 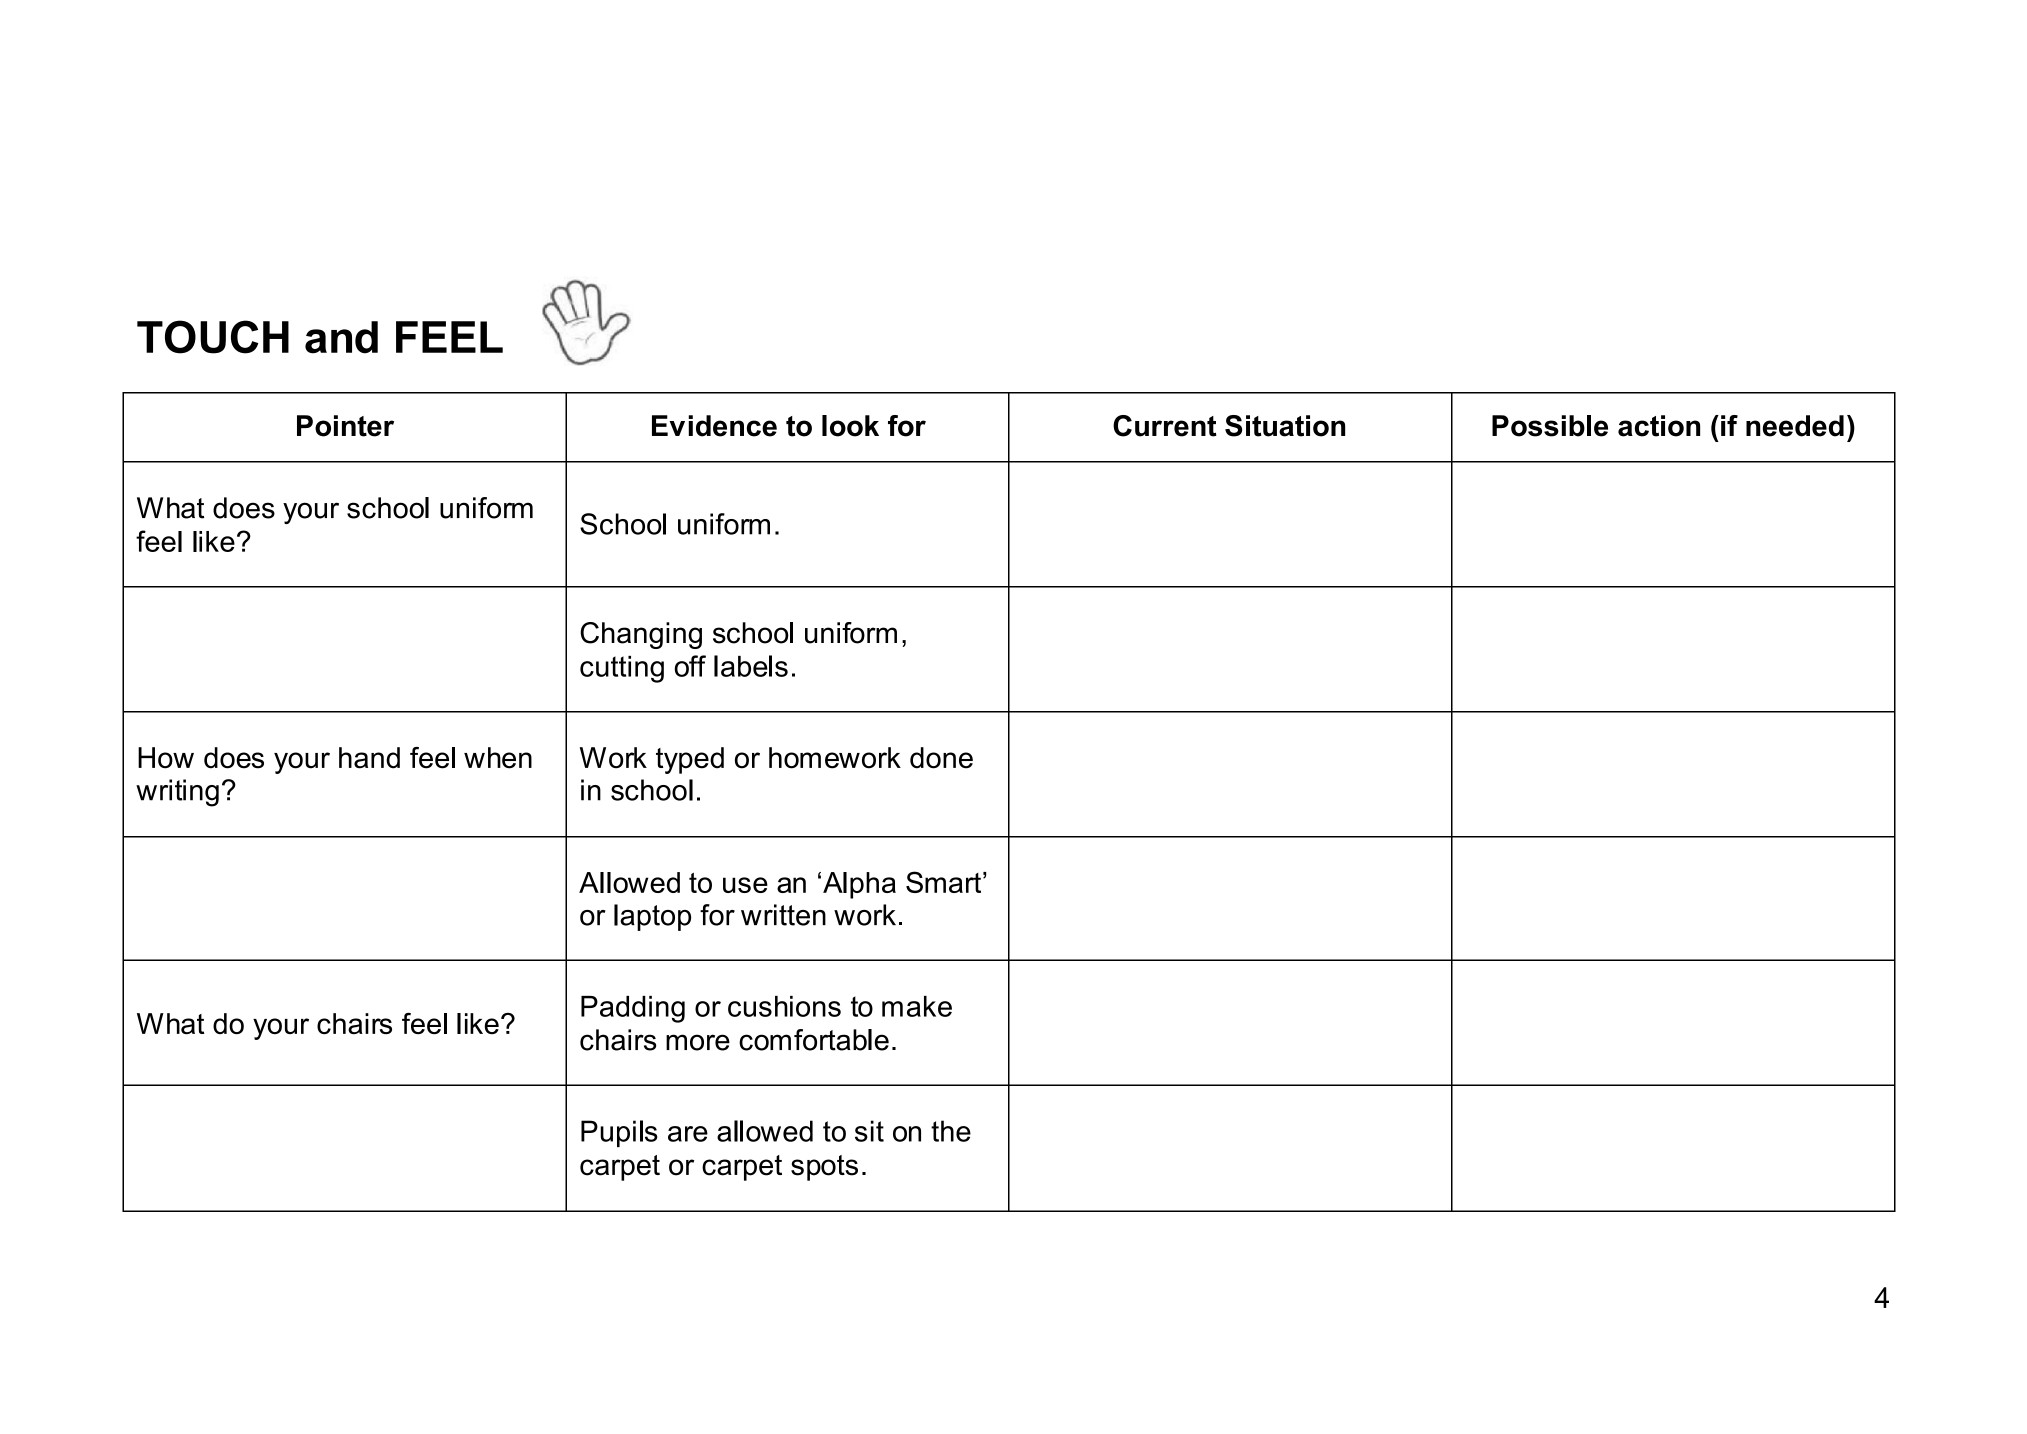 I want to click on done, so click(x=941, y=758).
